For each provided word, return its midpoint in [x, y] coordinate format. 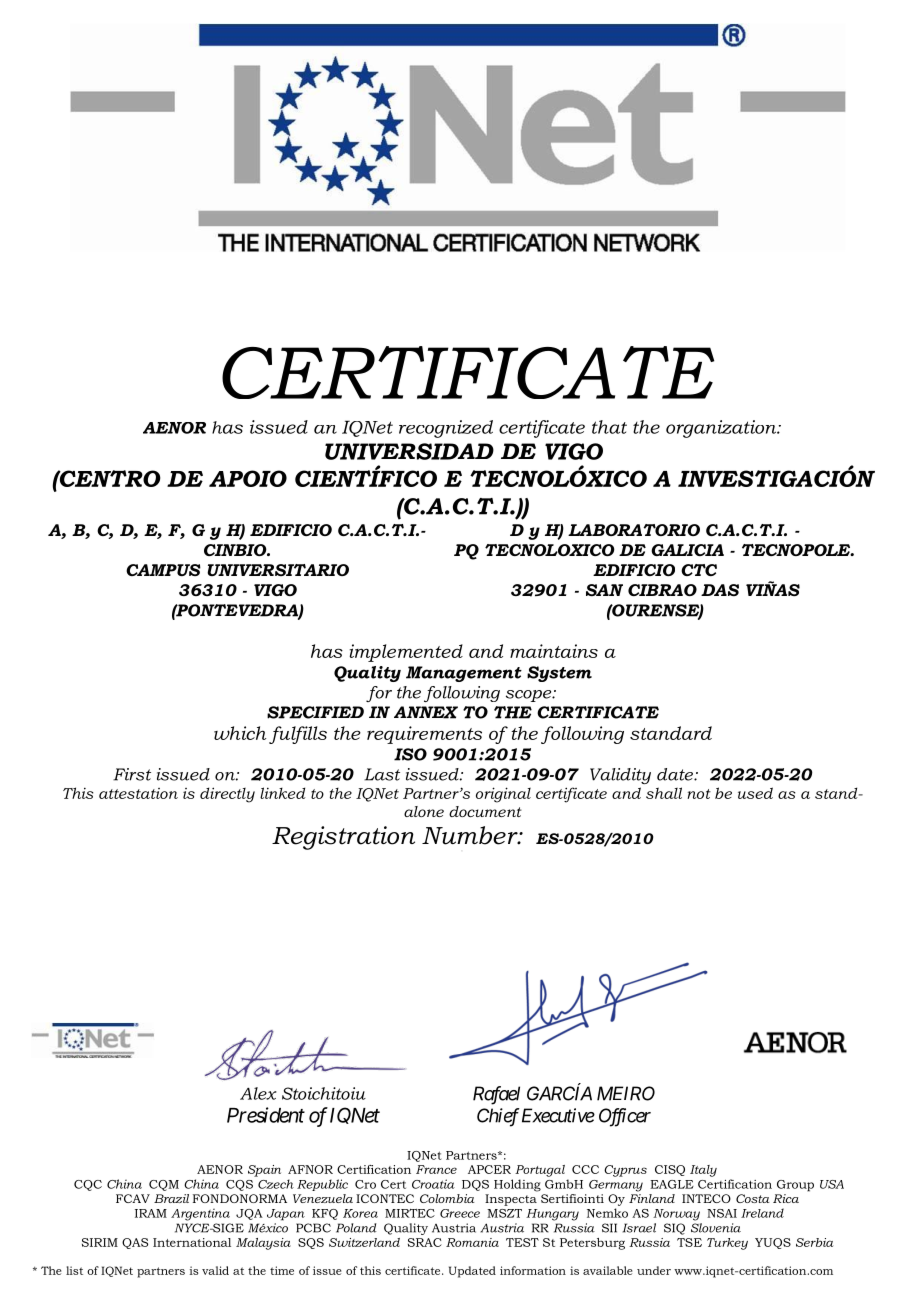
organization [722, 429]
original [503, 795]
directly [227, 795]
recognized [446, 429]
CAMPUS [163, 570]
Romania [472, 1242]
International [192, 1242]
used [755, 793]
